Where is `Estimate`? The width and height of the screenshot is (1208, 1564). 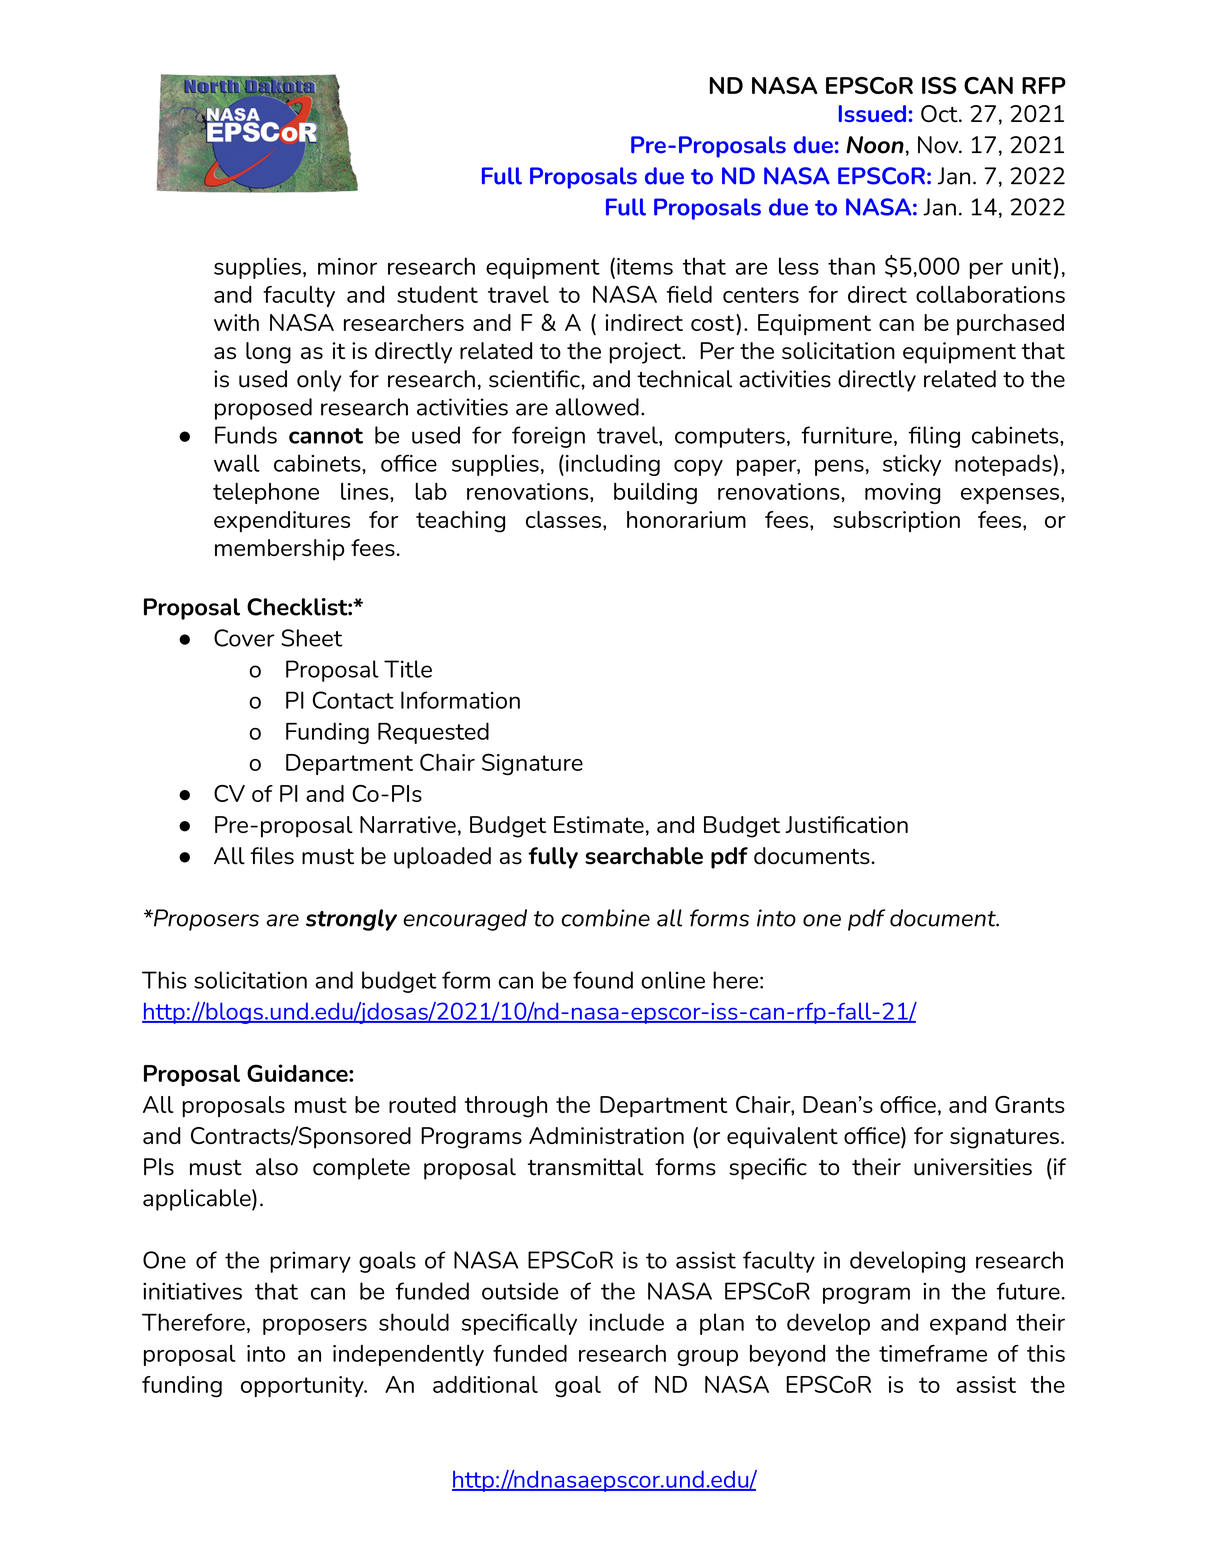
Estimate is located at coordinates (599, 824).
